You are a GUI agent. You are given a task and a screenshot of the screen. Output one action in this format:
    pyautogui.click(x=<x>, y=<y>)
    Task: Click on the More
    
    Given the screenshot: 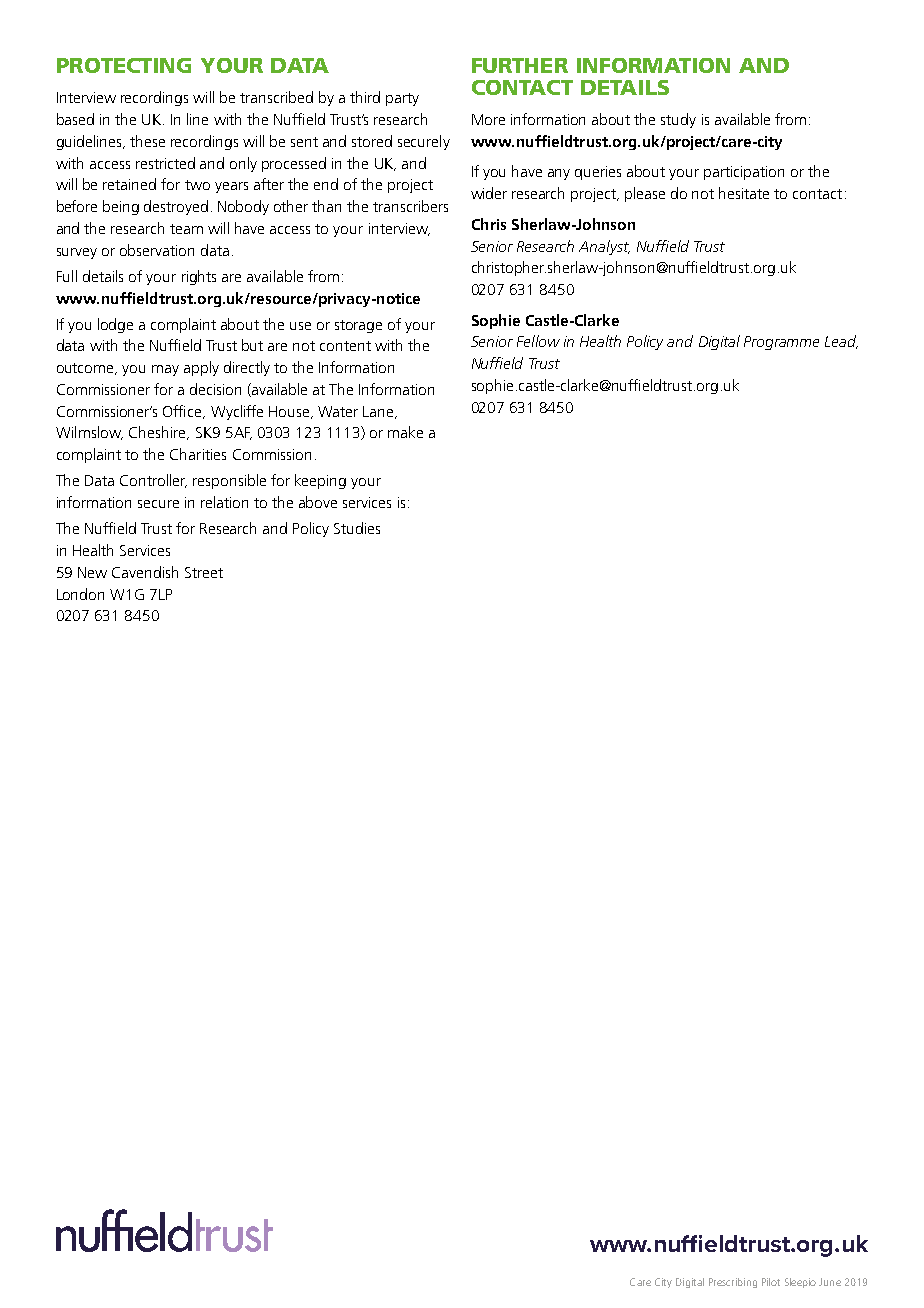 What is the action you would take?
    pyautogui.click(x=488, y=119)
